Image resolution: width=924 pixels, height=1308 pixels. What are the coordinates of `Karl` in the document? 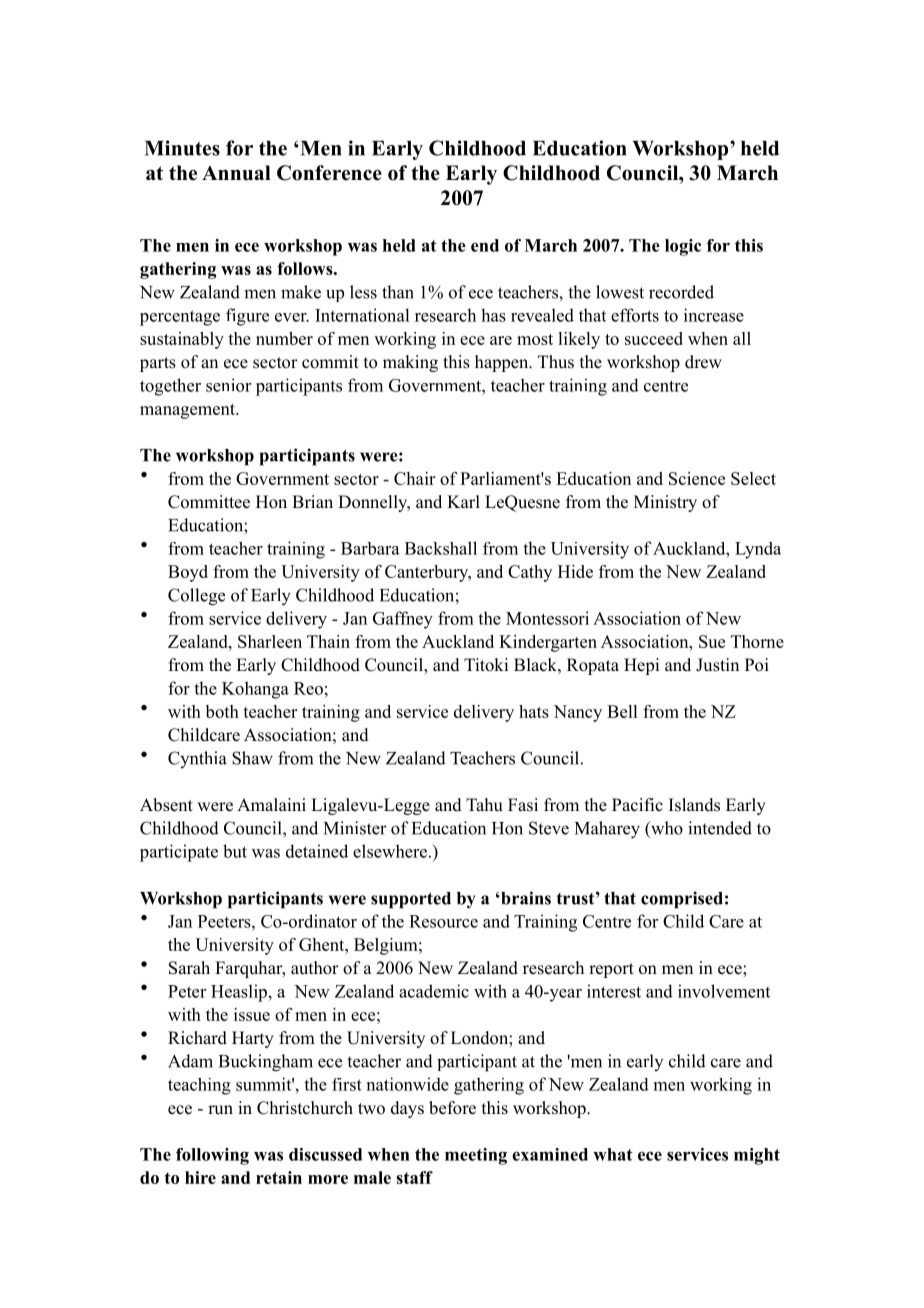 It's located at (463, 501).
